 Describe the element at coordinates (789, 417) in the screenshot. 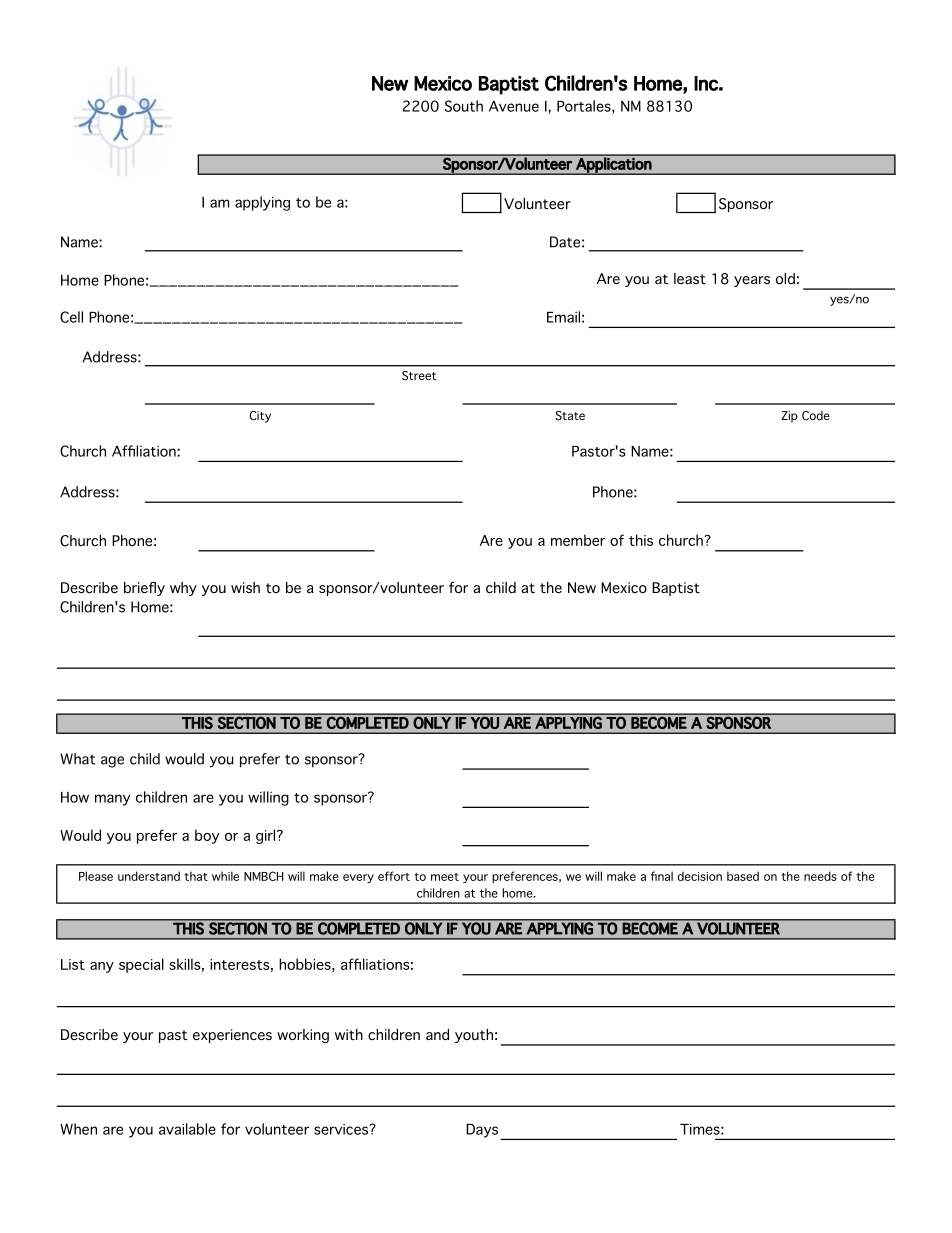

I see `Zip` at that location.
